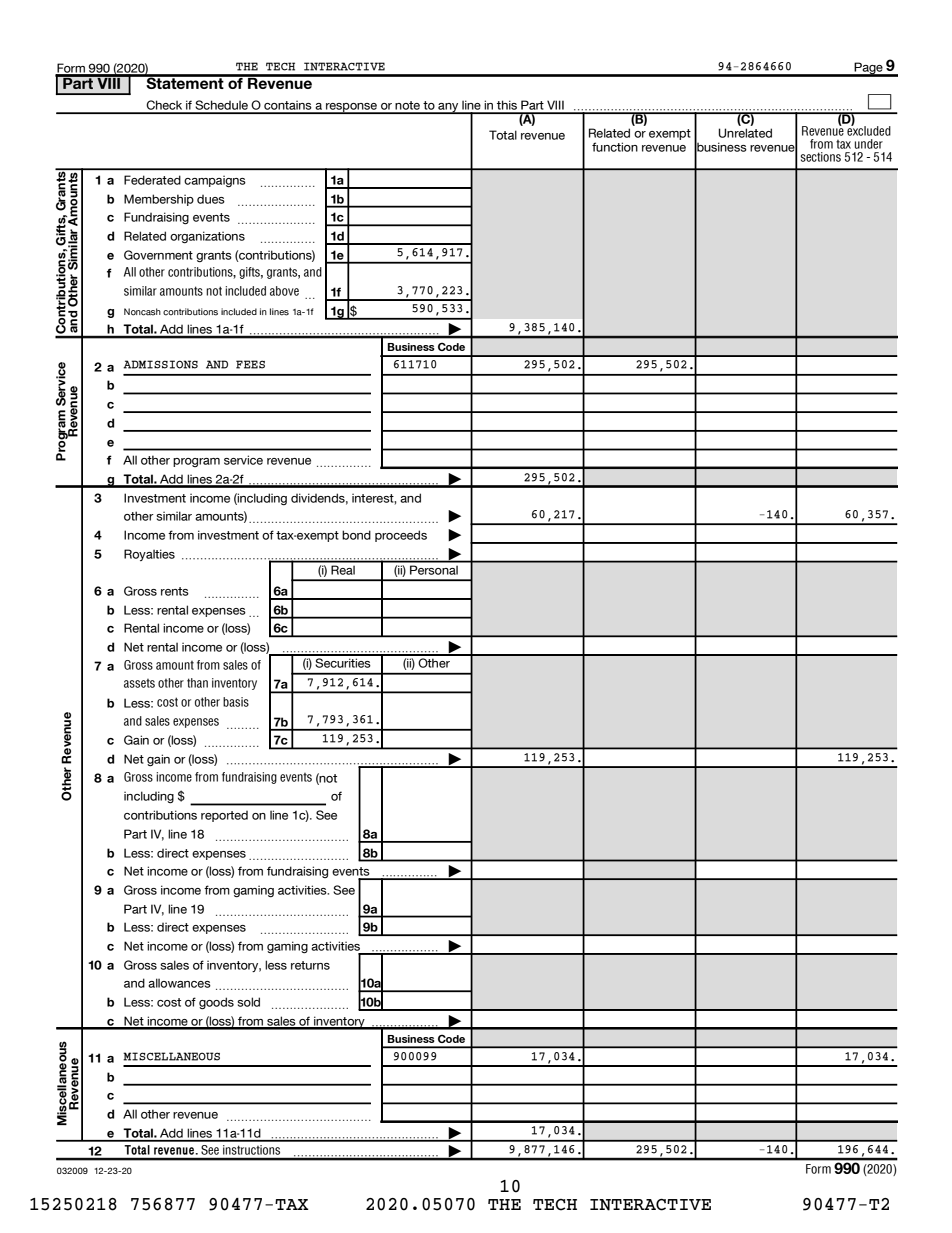  I want to click on Royalties, so click(149, 555).
